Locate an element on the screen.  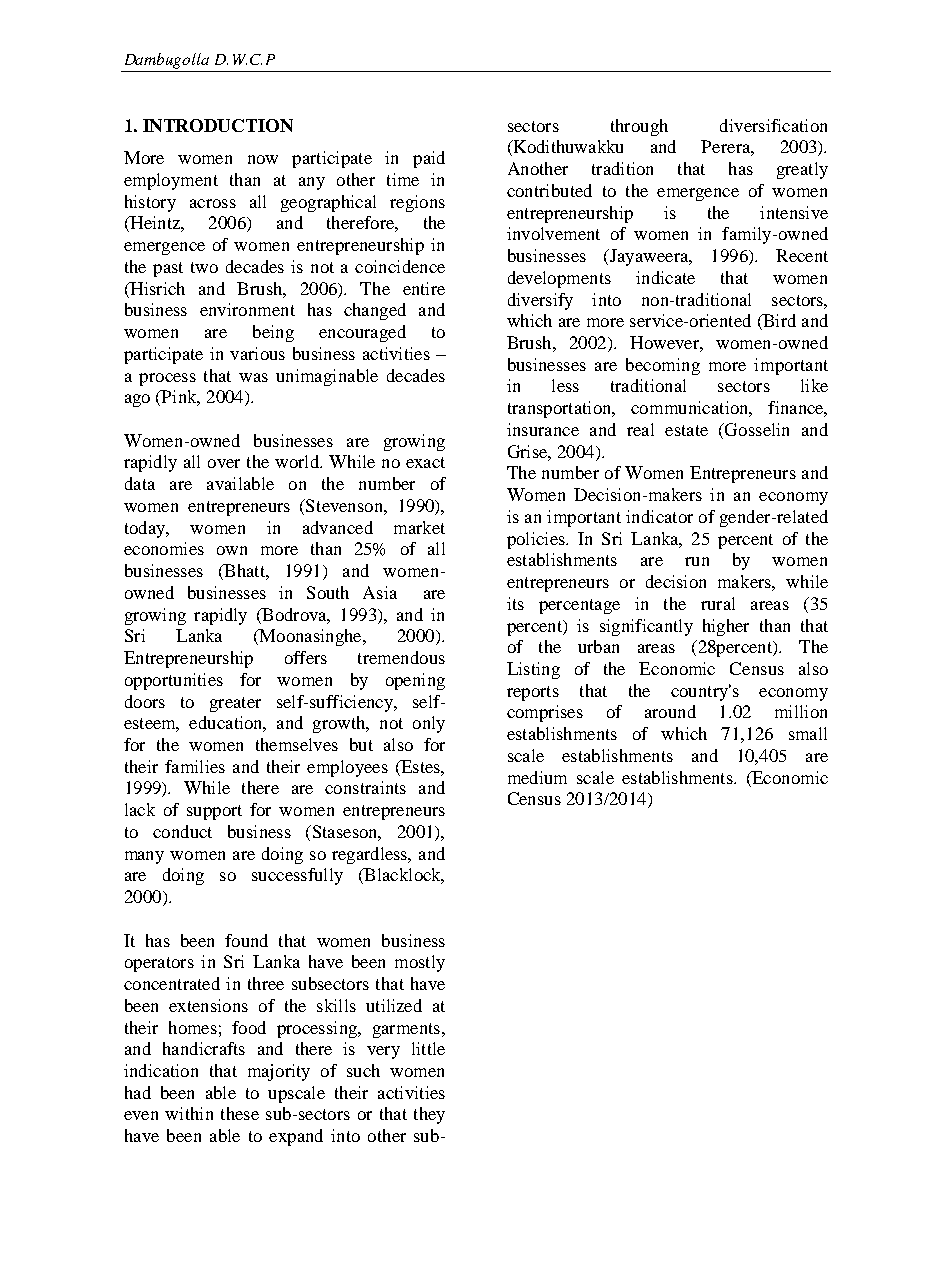
these is located at coordinates (240, 1113).
